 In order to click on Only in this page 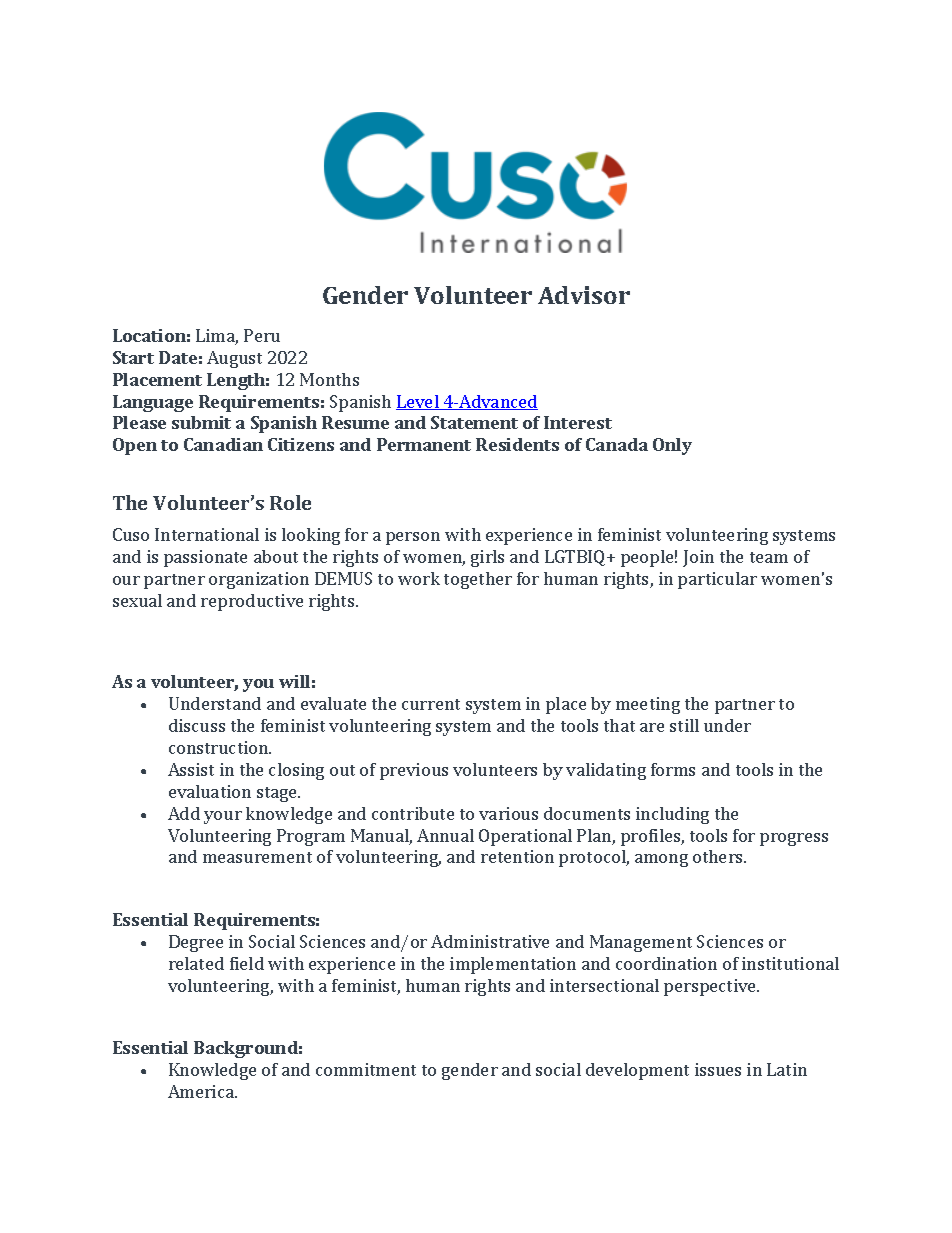, I will do `click(672, 446)`.
